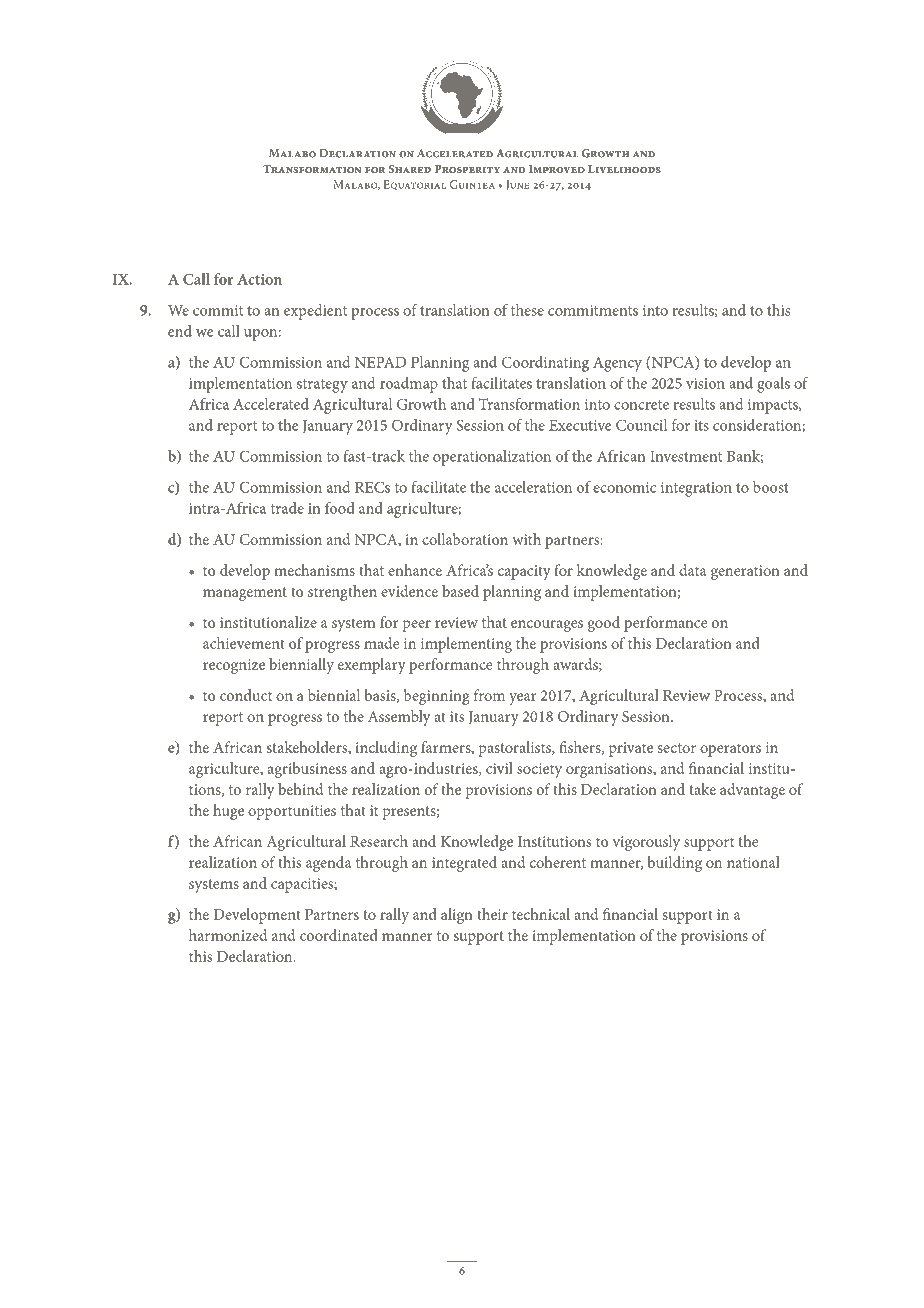  I want to click on Livelihoods, so click(624, 169).
